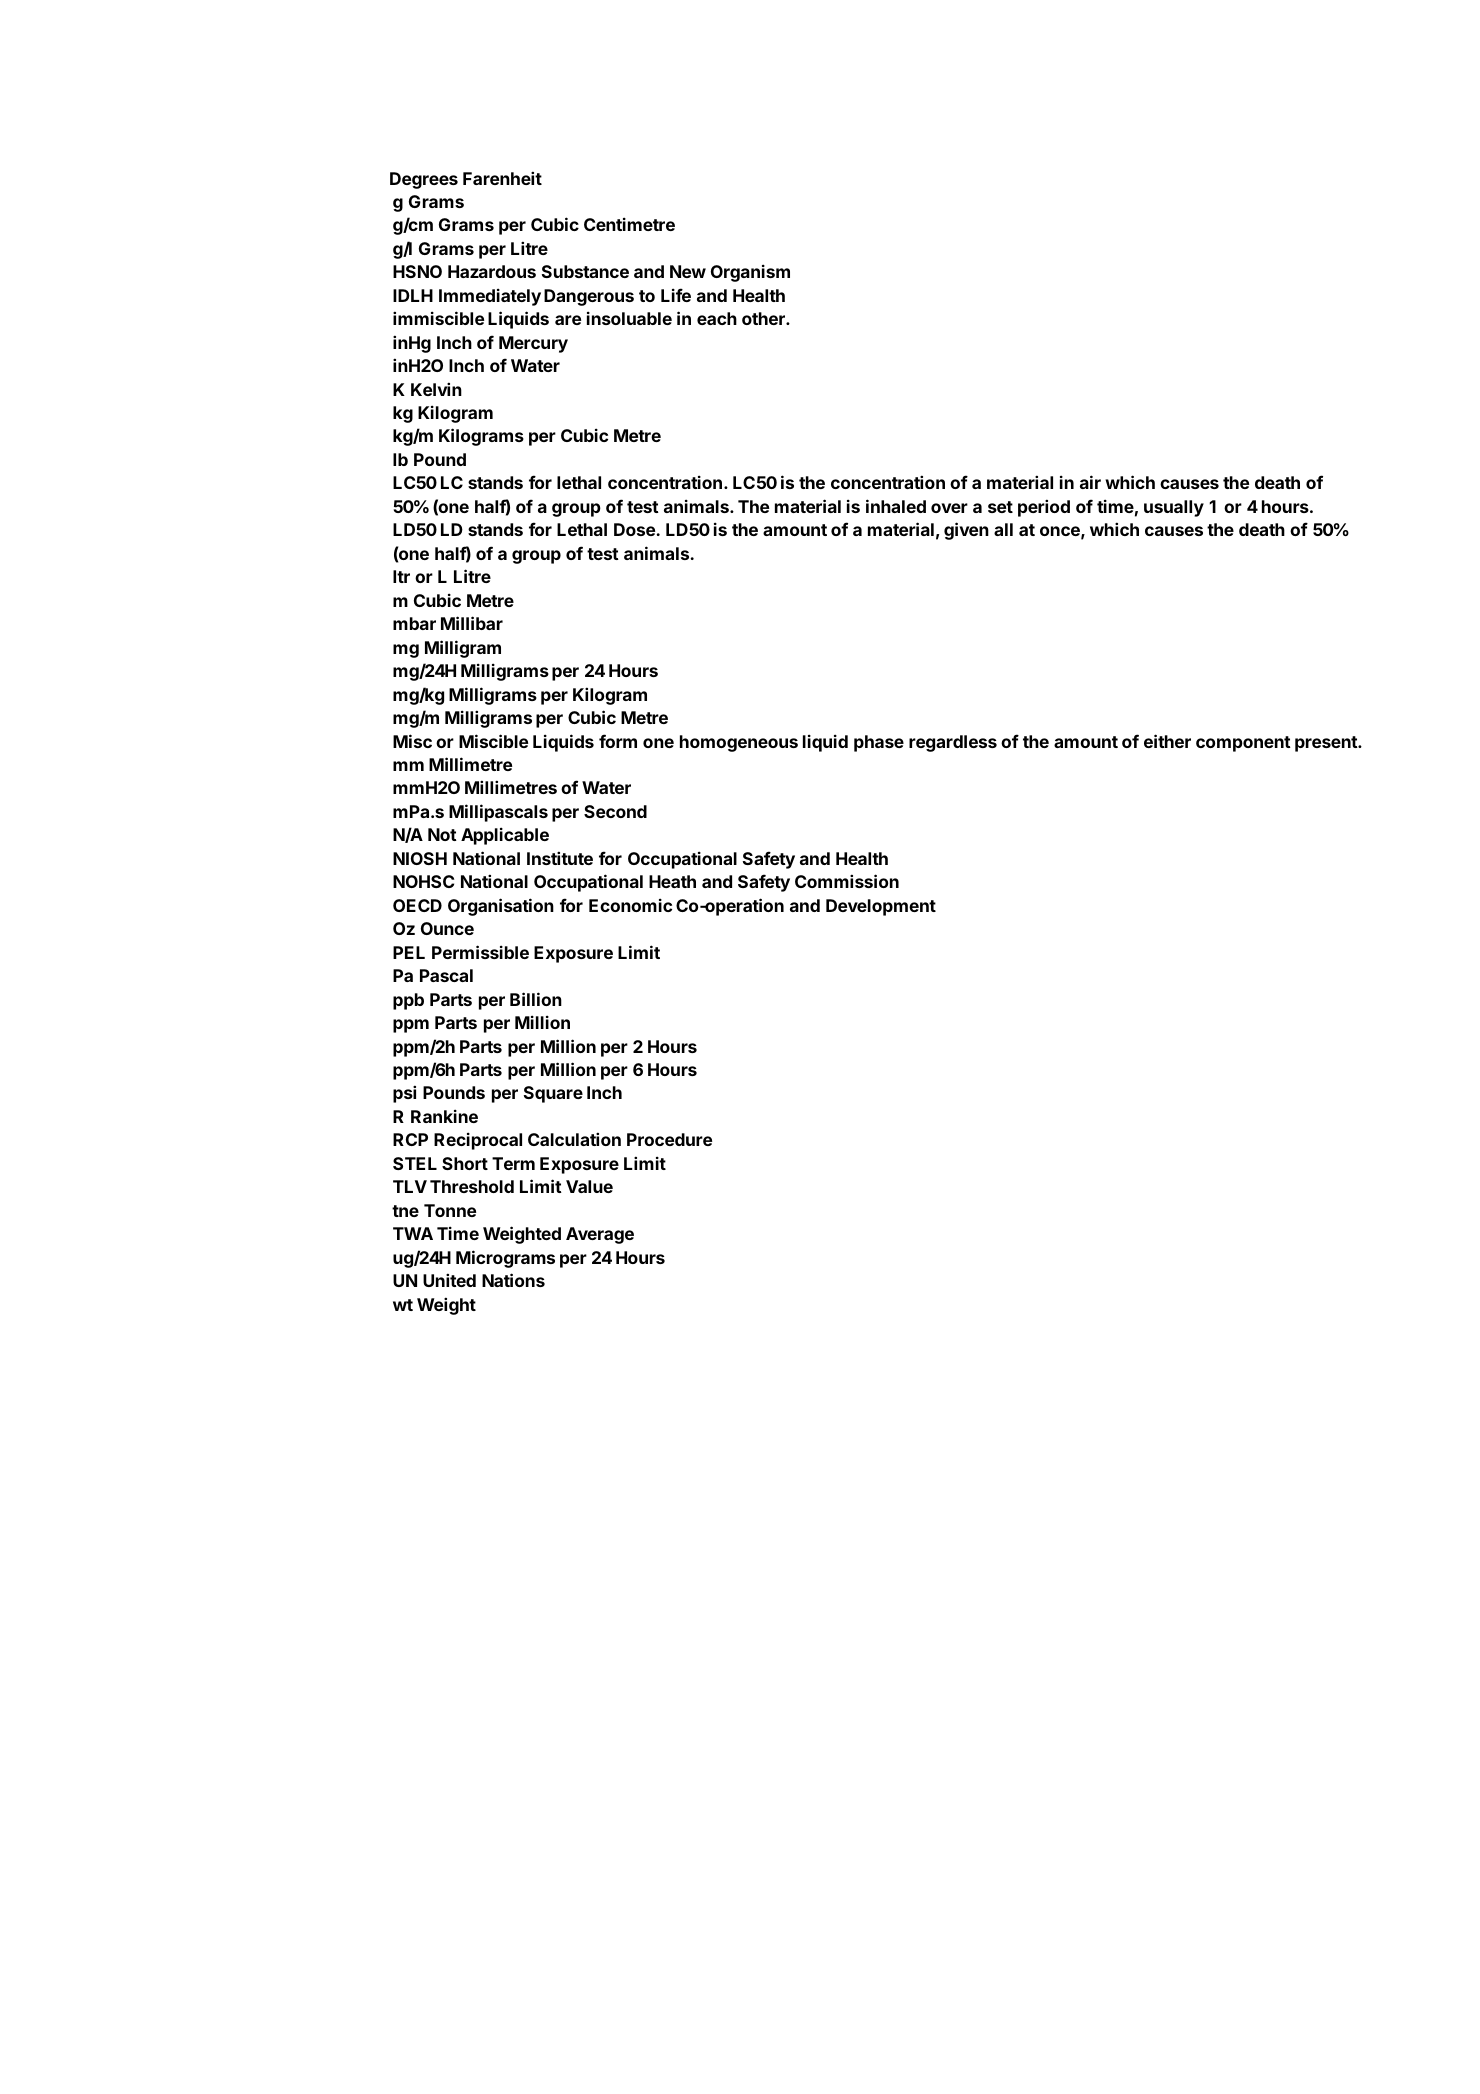 The image size is (1480, 2094). Describe the element at coordinates (1167, 741) in the screenshot. I see `either` at that location.
